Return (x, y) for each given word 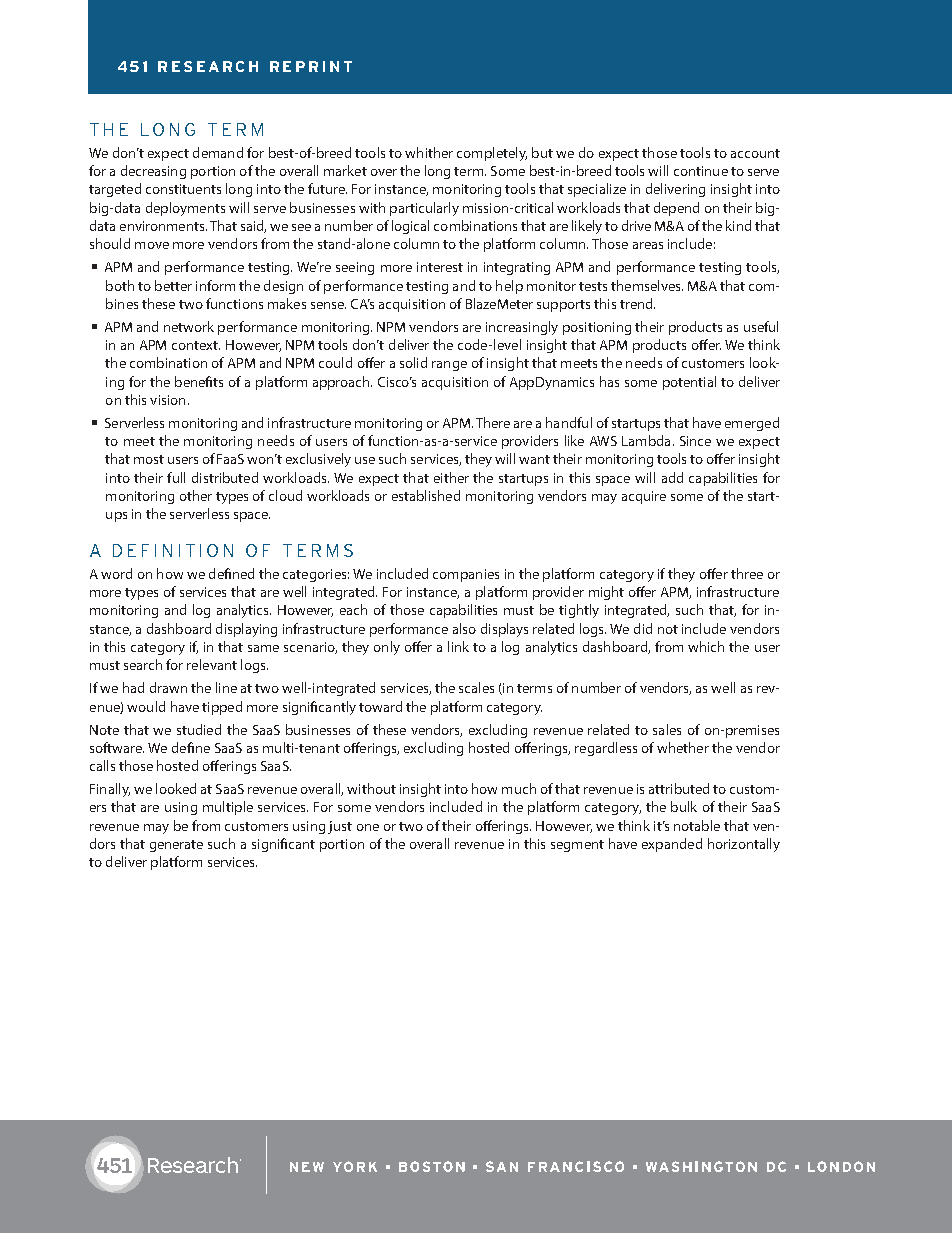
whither (429, 152)
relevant (212, 664)
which (706, 646)
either (451, 477)
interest (440, 267)
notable (697, 825)
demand (218, 152)
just (340, 827)
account (755, 153)
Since (695, 441)
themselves (647, 285)
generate (176, 846)
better (173, 285)
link (458, 646)
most (149, 459)
